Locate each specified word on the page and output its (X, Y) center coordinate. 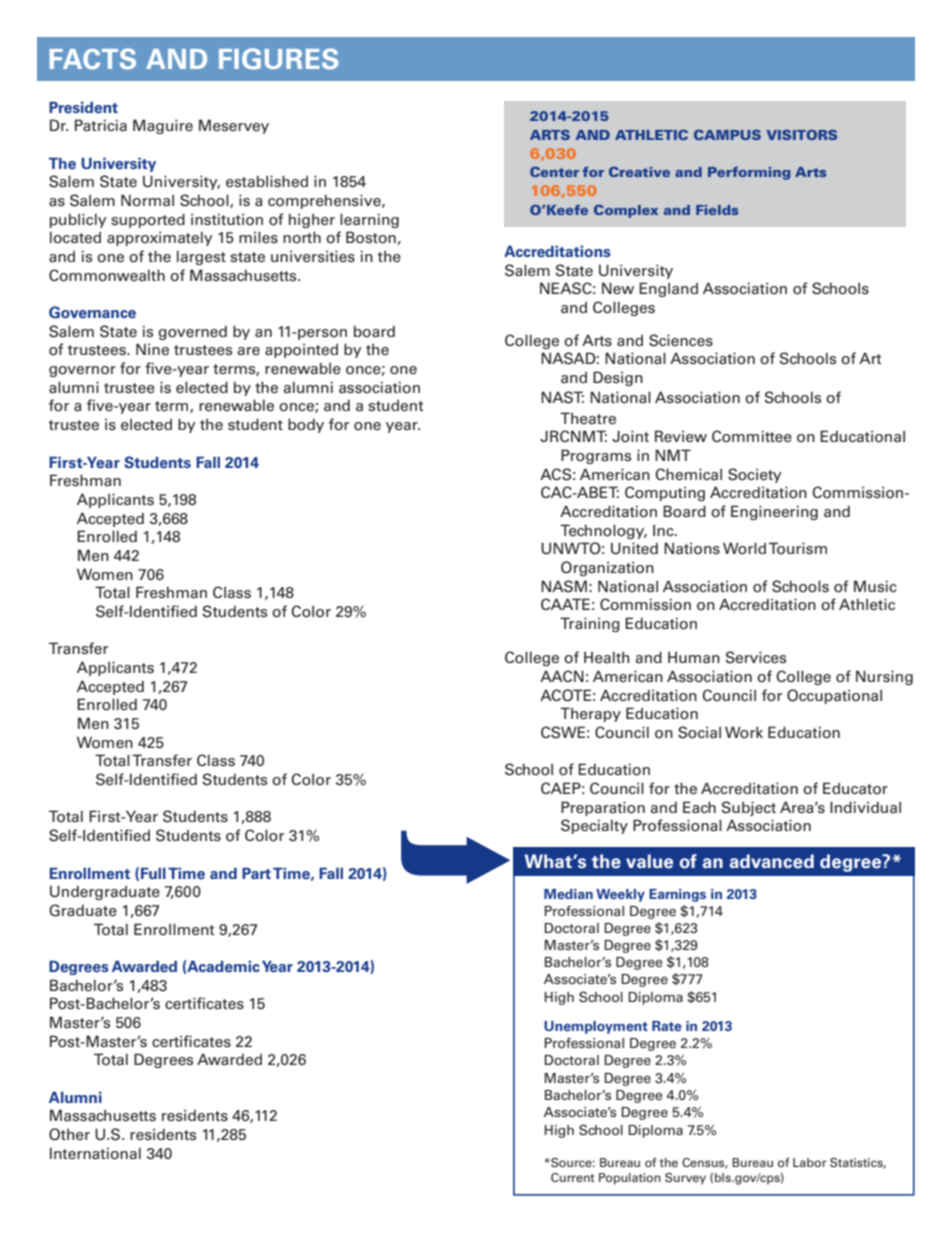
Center (554, 172)
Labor (810, 1162)
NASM (564, 586)
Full (153, 873)
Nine (152, 349)
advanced (771, 861)
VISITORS (801, 135)
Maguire (163, 126)
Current (572, 1177)
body (306, 425)
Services (756, 657)
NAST (562, 397)
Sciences (681, 340)
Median (568, 894)
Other (69, 1134)
